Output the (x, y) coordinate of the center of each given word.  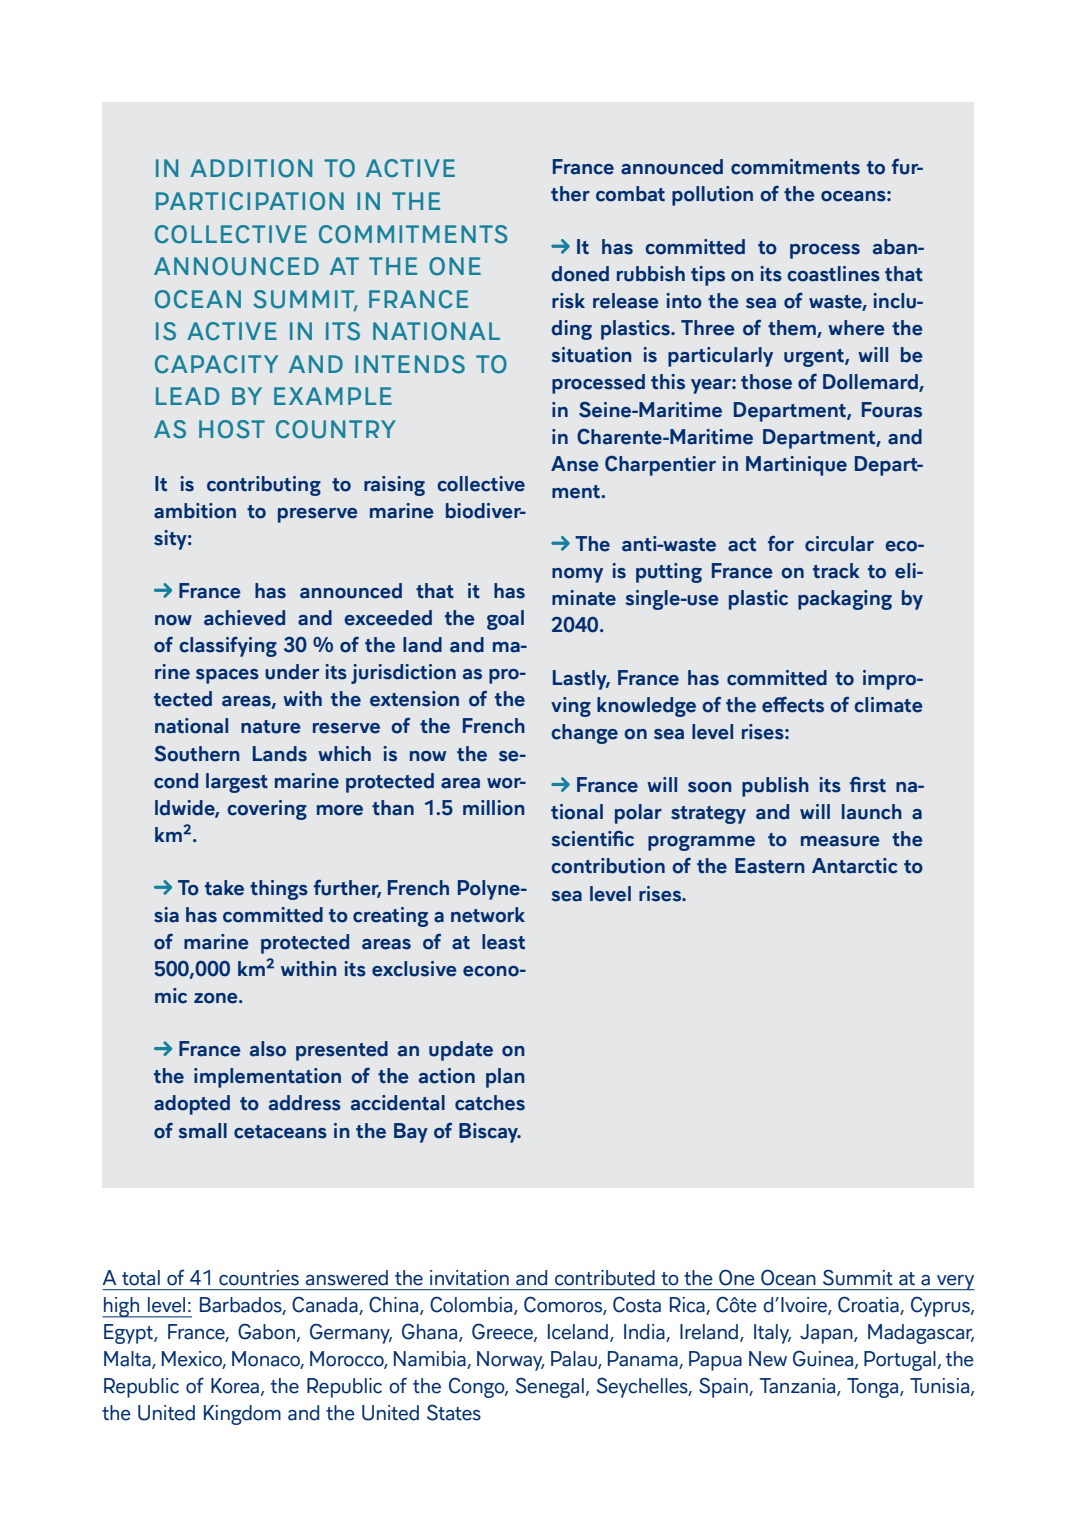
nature (271, 727)
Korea (235, 1386)
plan (505, 1078)
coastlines (833, 274)
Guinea (824, 1359)
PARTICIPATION (250, 201)
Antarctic (854, 866)
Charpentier (660, 466)
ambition (195, 511)
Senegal (549, 1387)
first (868, 785)
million (494, 808)
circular (839, 544)
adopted (192, 1105)
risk (568, 301)
